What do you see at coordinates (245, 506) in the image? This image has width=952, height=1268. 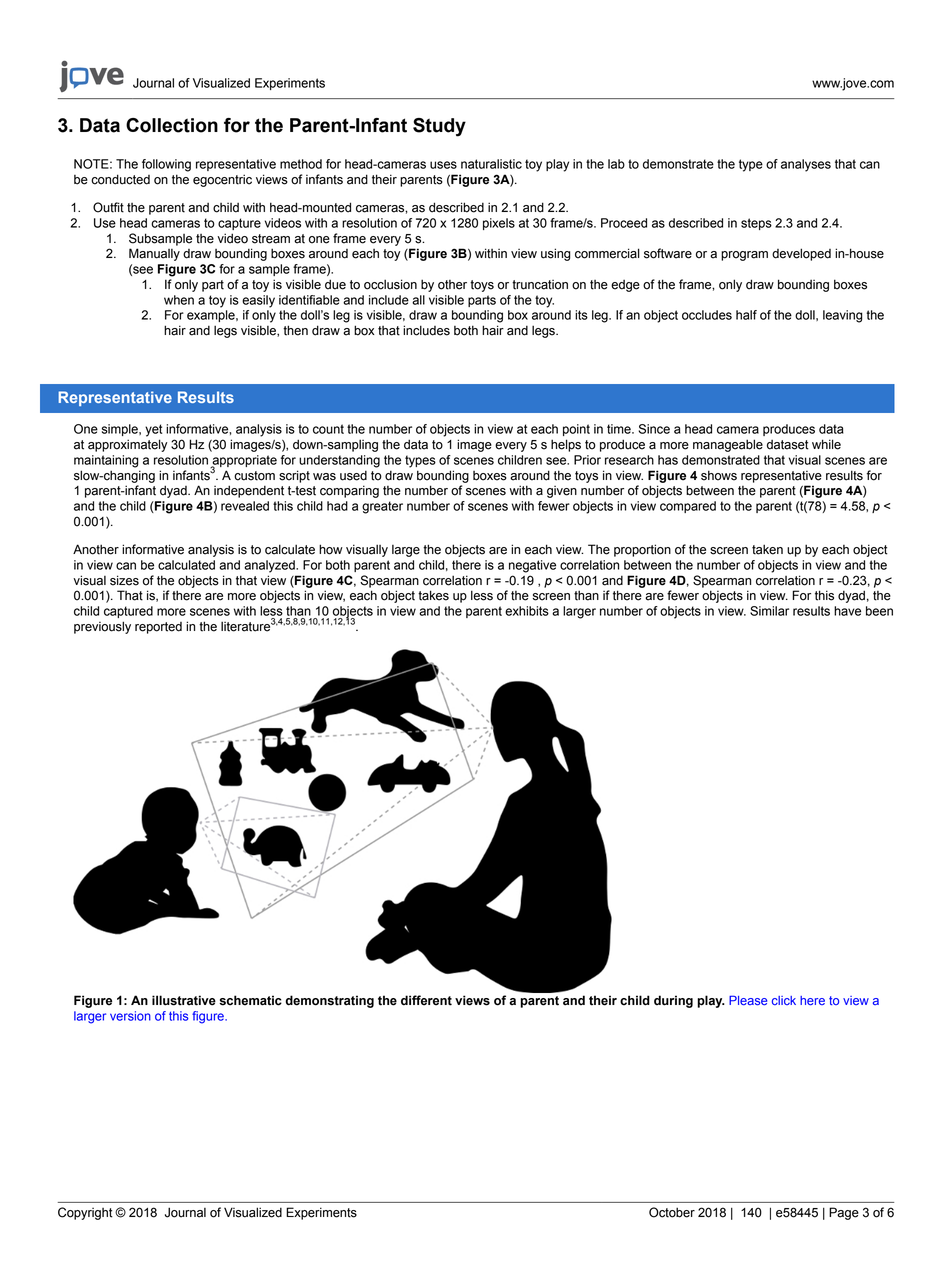 I see `revealed` at bounding box center [245, 506].
